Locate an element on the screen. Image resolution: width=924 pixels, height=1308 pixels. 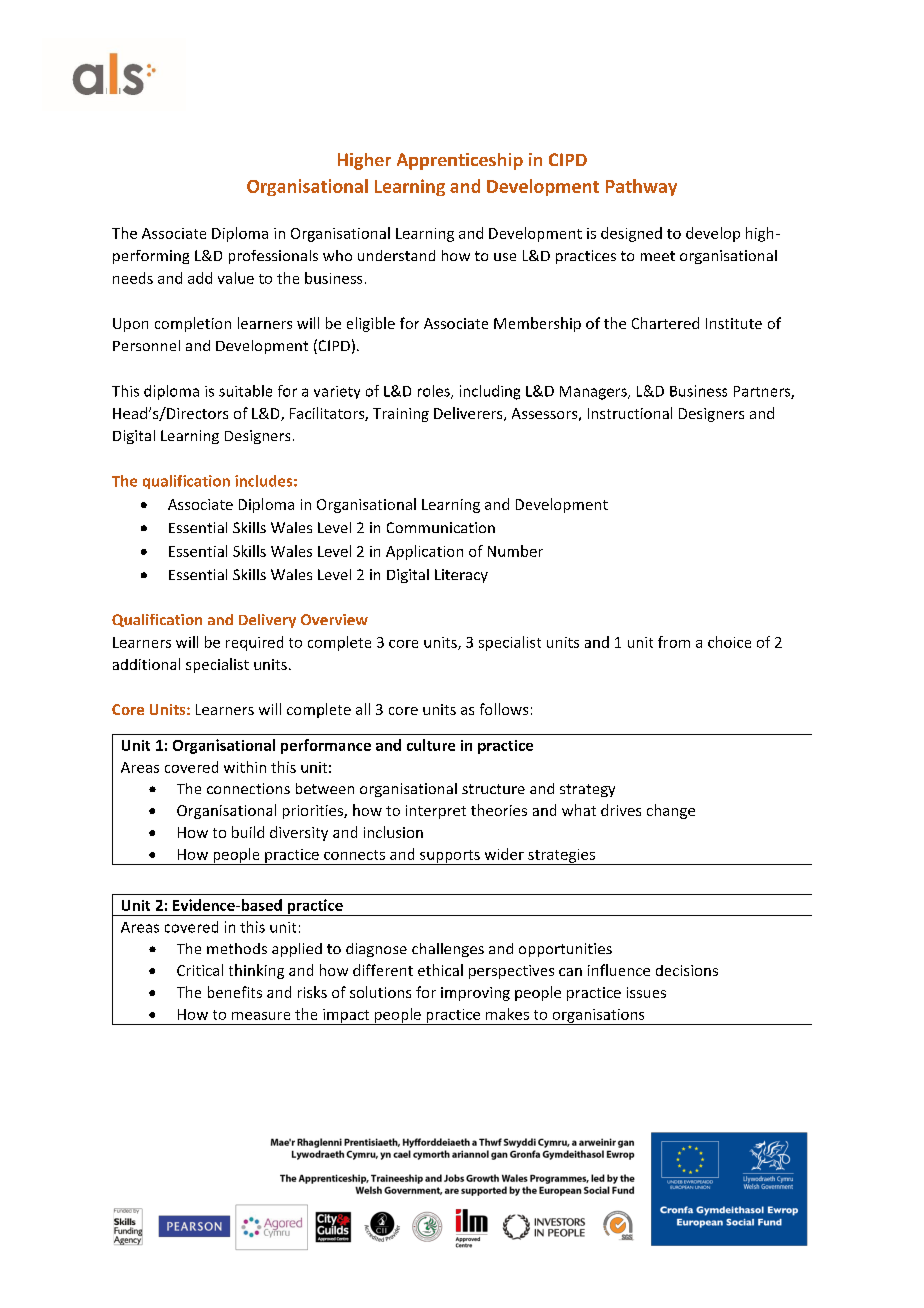
Pathway is located at coordinates (641, 187).
